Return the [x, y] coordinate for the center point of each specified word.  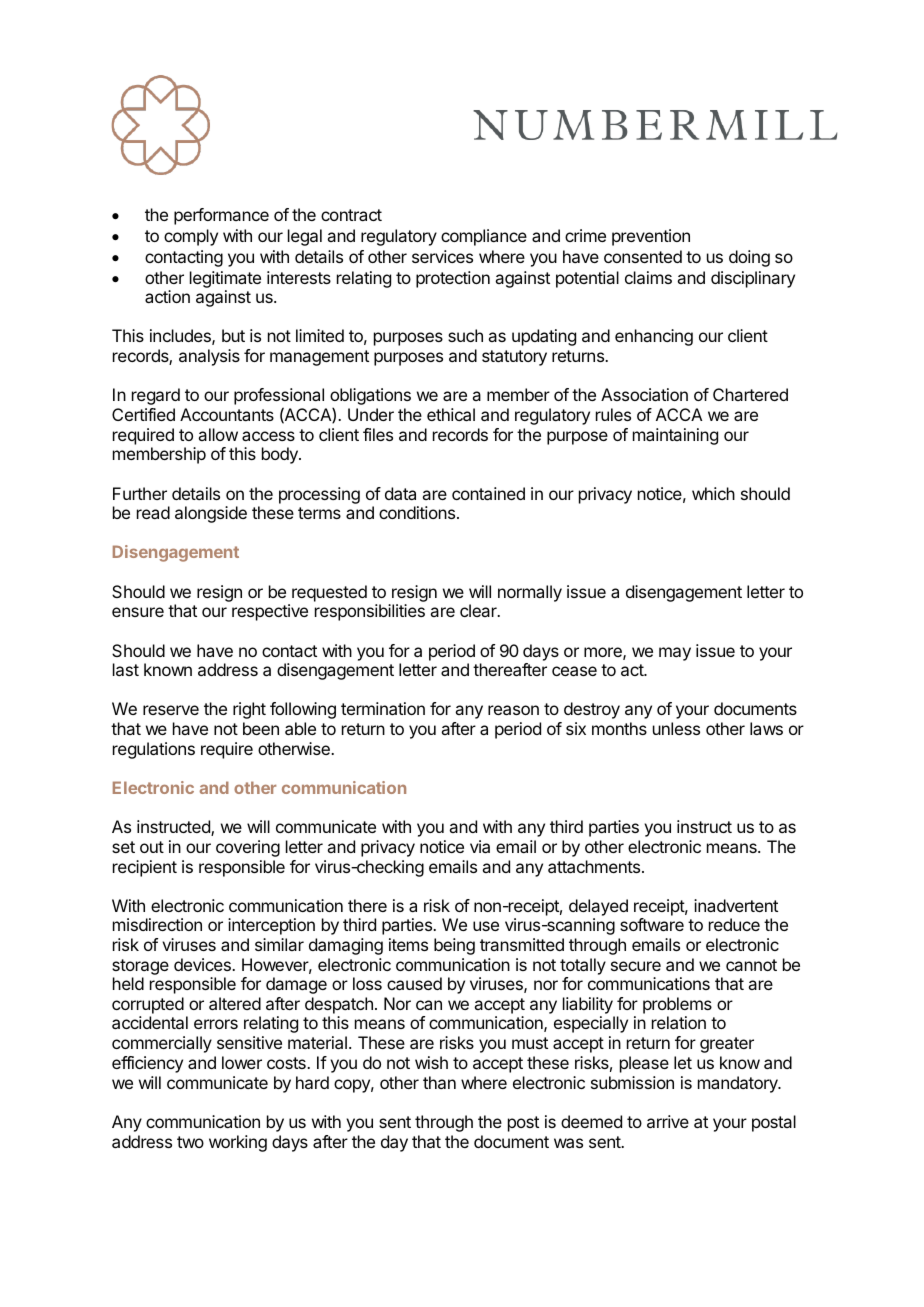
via [480, 846]
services [442, 256]
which [713, 493]
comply [191, 237]
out [152, 847]
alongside [211, 514]
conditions [418, 512]
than [439, 1082]
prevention [651, 237]
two [190, 1142]
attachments [595, 866]
